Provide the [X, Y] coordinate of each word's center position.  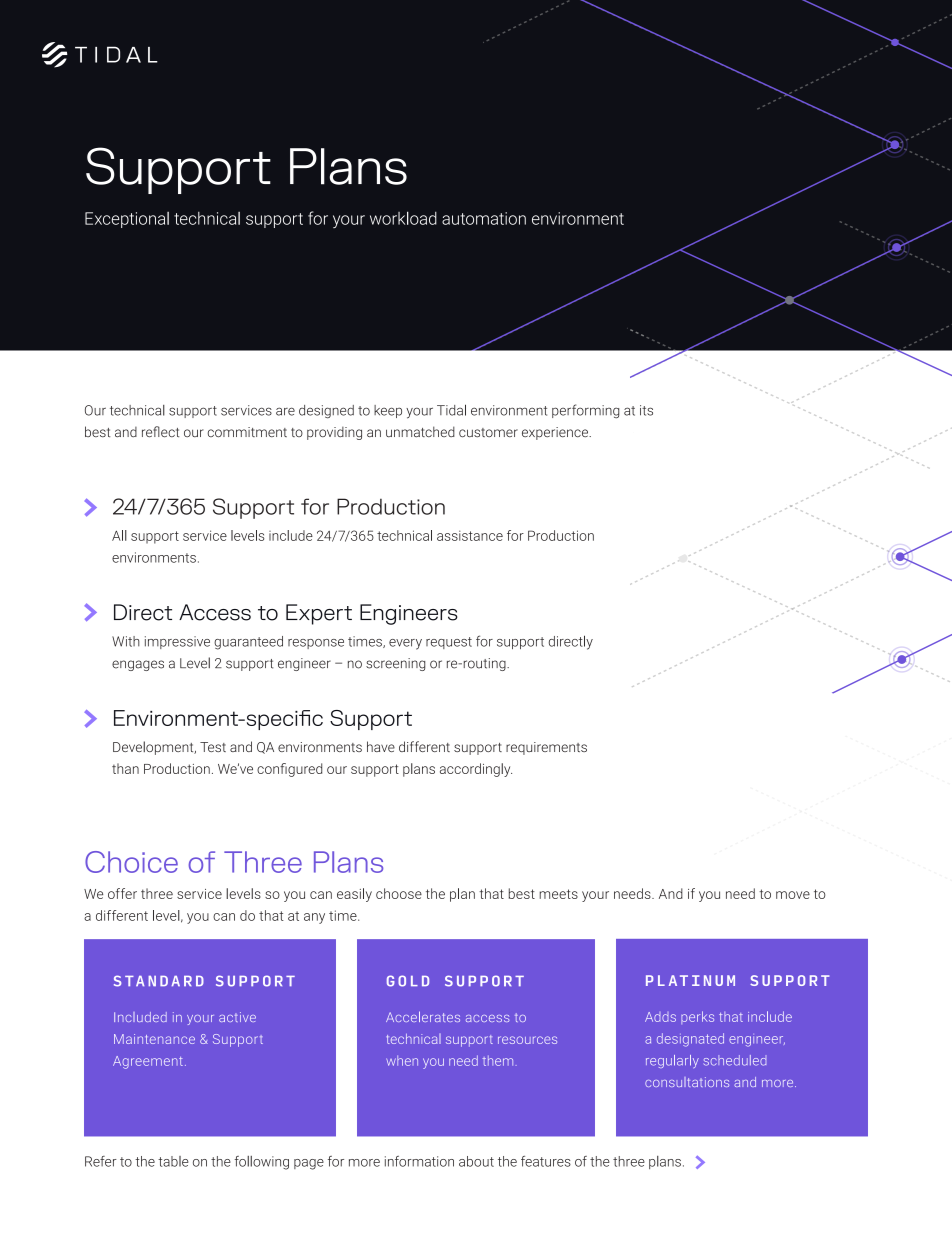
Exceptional [127, 220]
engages [138, 665]
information [419, 1161]
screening [395, 664]
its [646, 410]
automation [484, 218]
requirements [546, 748]
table [173, 1161]
